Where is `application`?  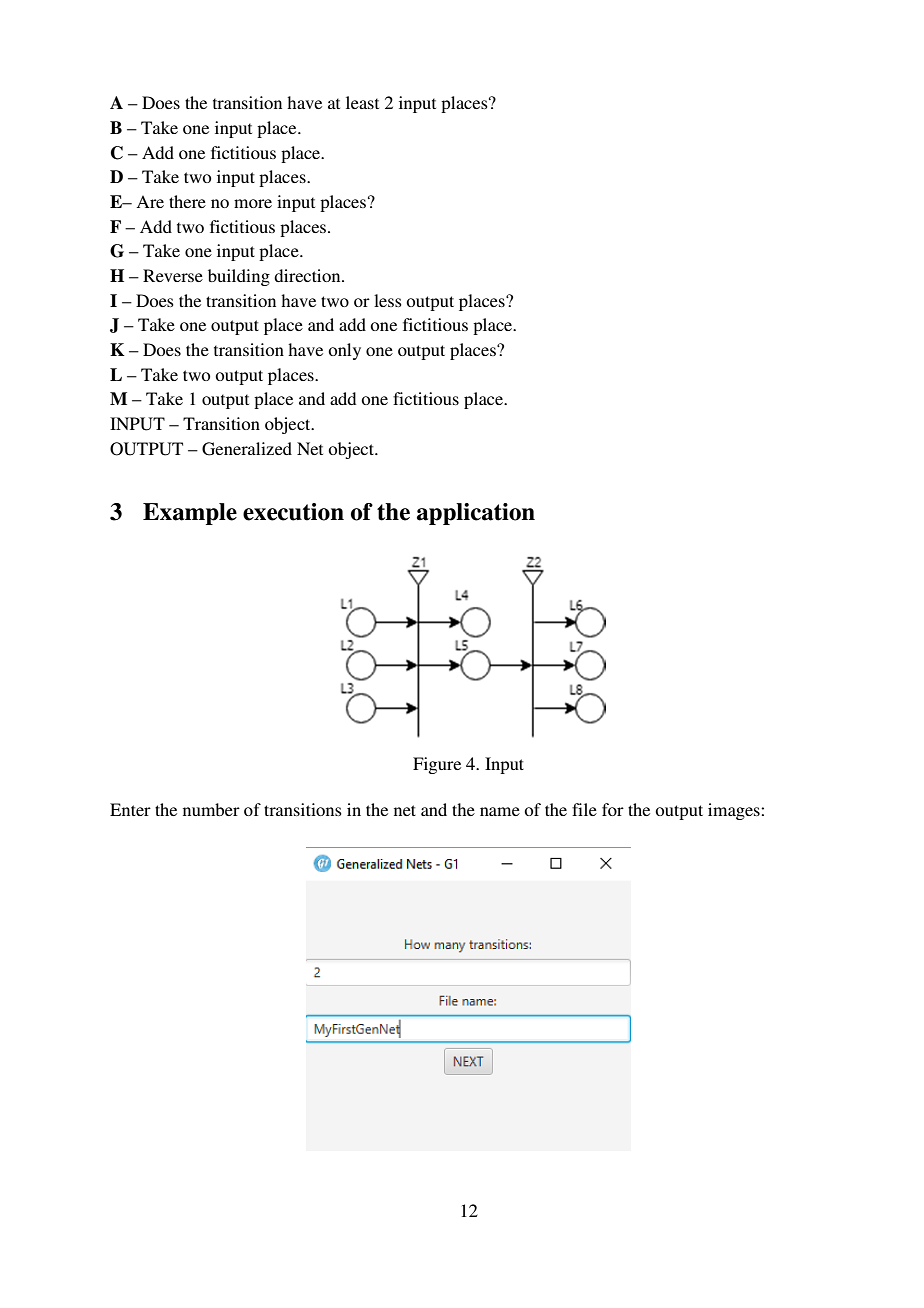
application is located at coordinates (476, 514).
